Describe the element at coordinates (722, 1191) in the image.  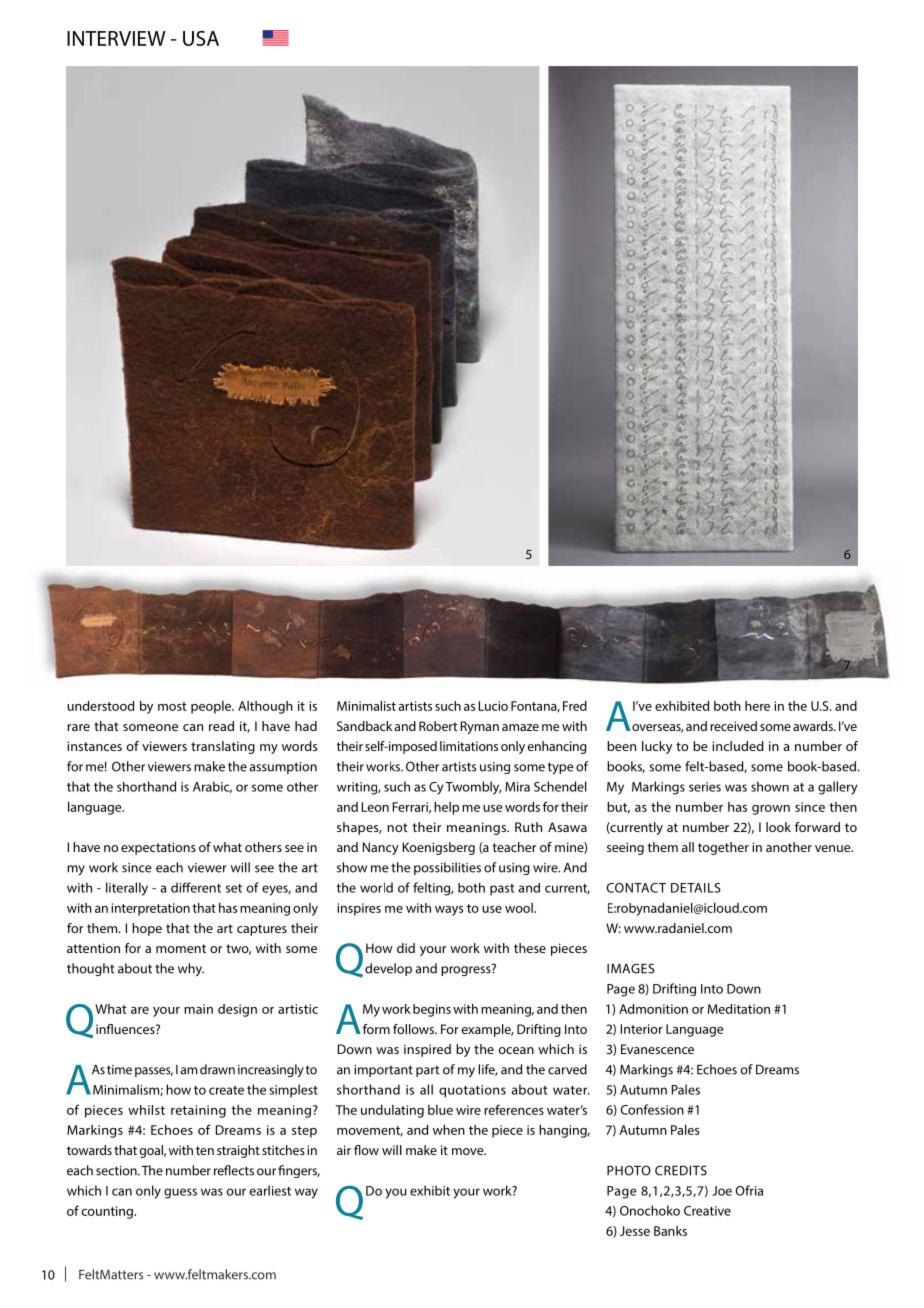
I see `Joe` at that location.
